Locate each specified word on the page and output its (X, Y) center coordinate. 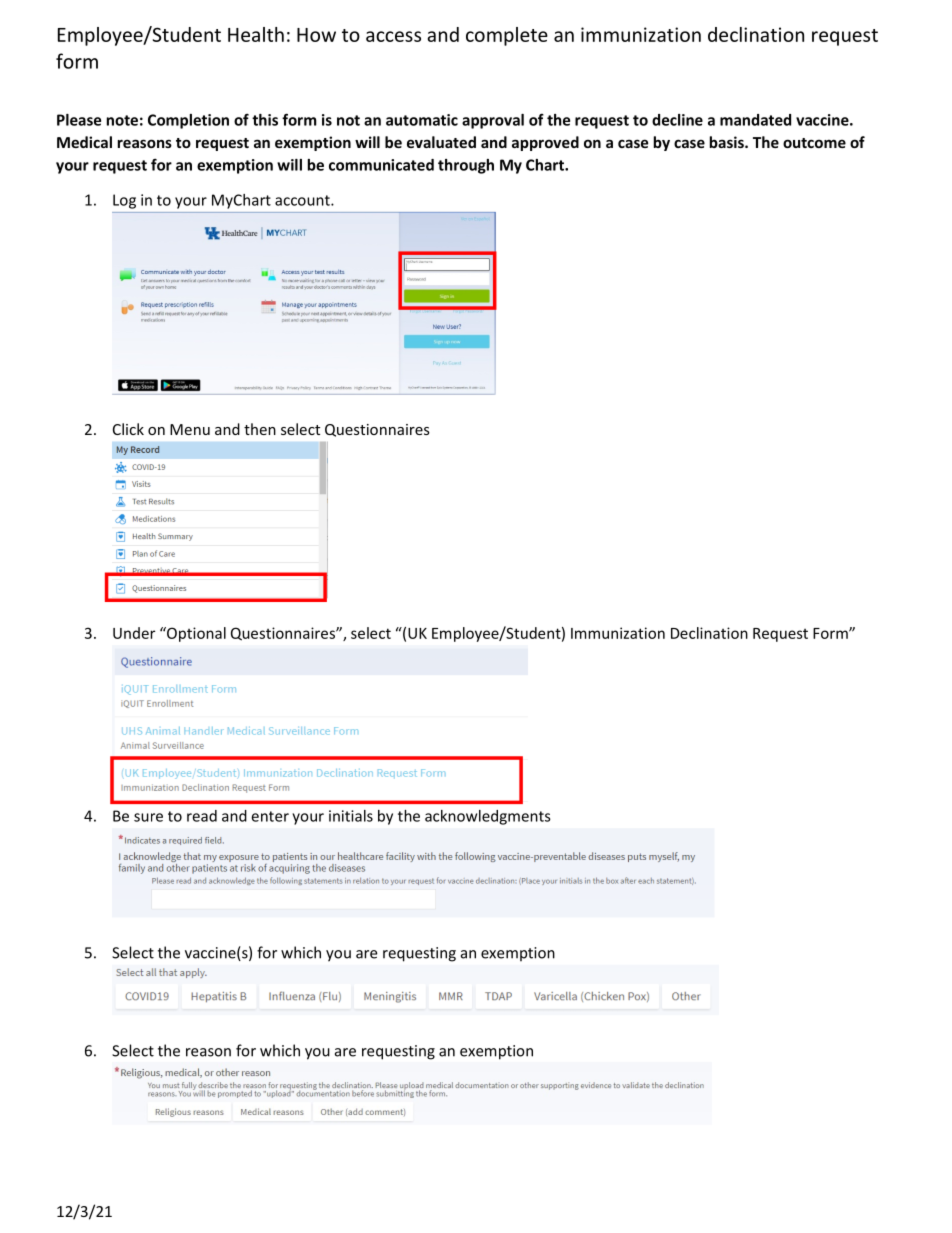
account (303, 200)
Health (256, 34)
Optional (195, 634)
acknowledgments (488, 817)
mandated (755, 120)
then (260, 429)
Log (124, 201)
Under (134, 633)
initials (351, 816)
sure (148, 817)
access (393, 36)
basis (728, 142)
